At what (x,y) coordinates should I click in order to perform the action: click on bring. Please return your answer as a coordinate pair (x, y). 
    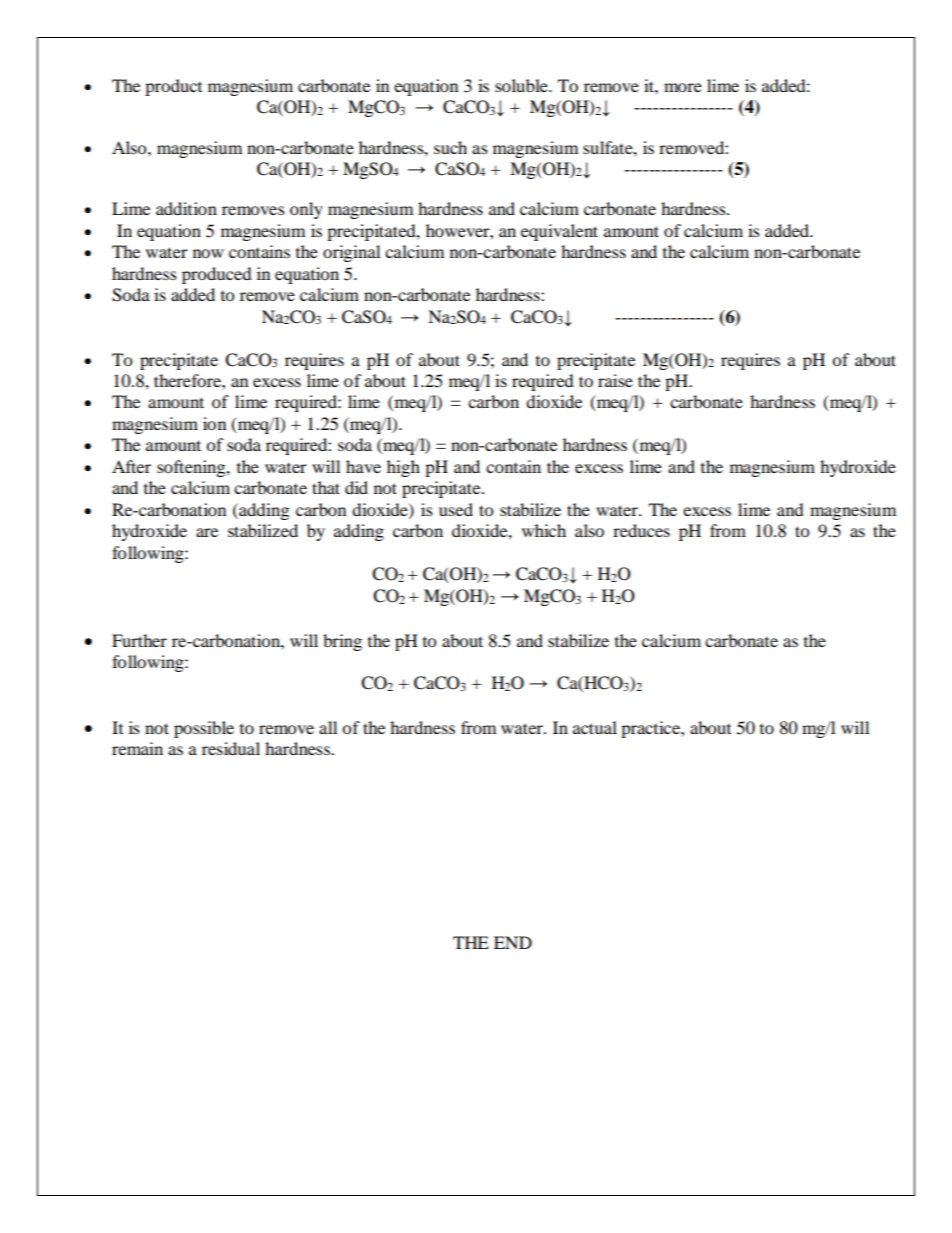
    Looking at the image, I should click on (342, 642).
